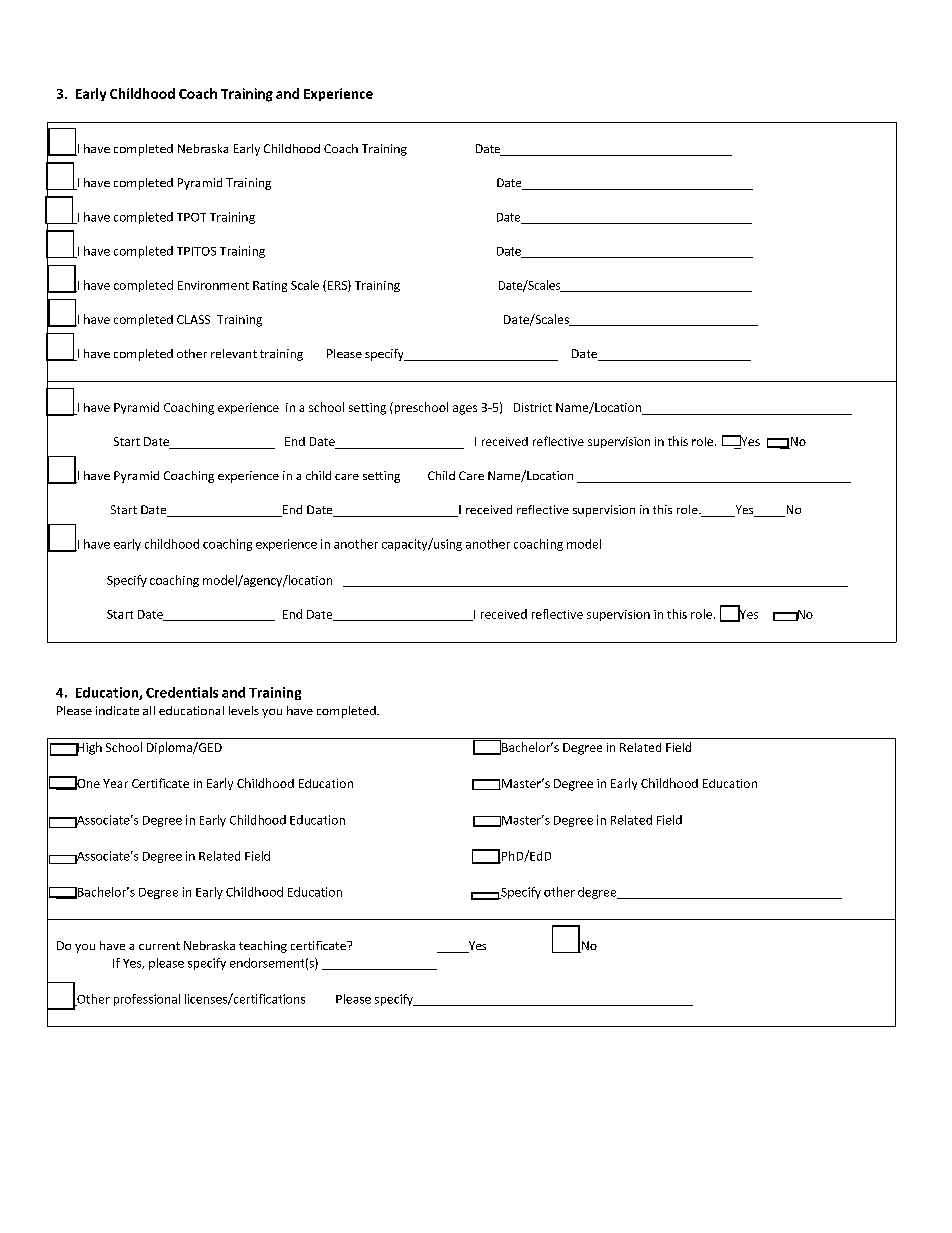 This image has height=1233, width=952. What do you see at coordinates (115, 783) in the image?
I see `Year` at bounding box center [115, 783].
